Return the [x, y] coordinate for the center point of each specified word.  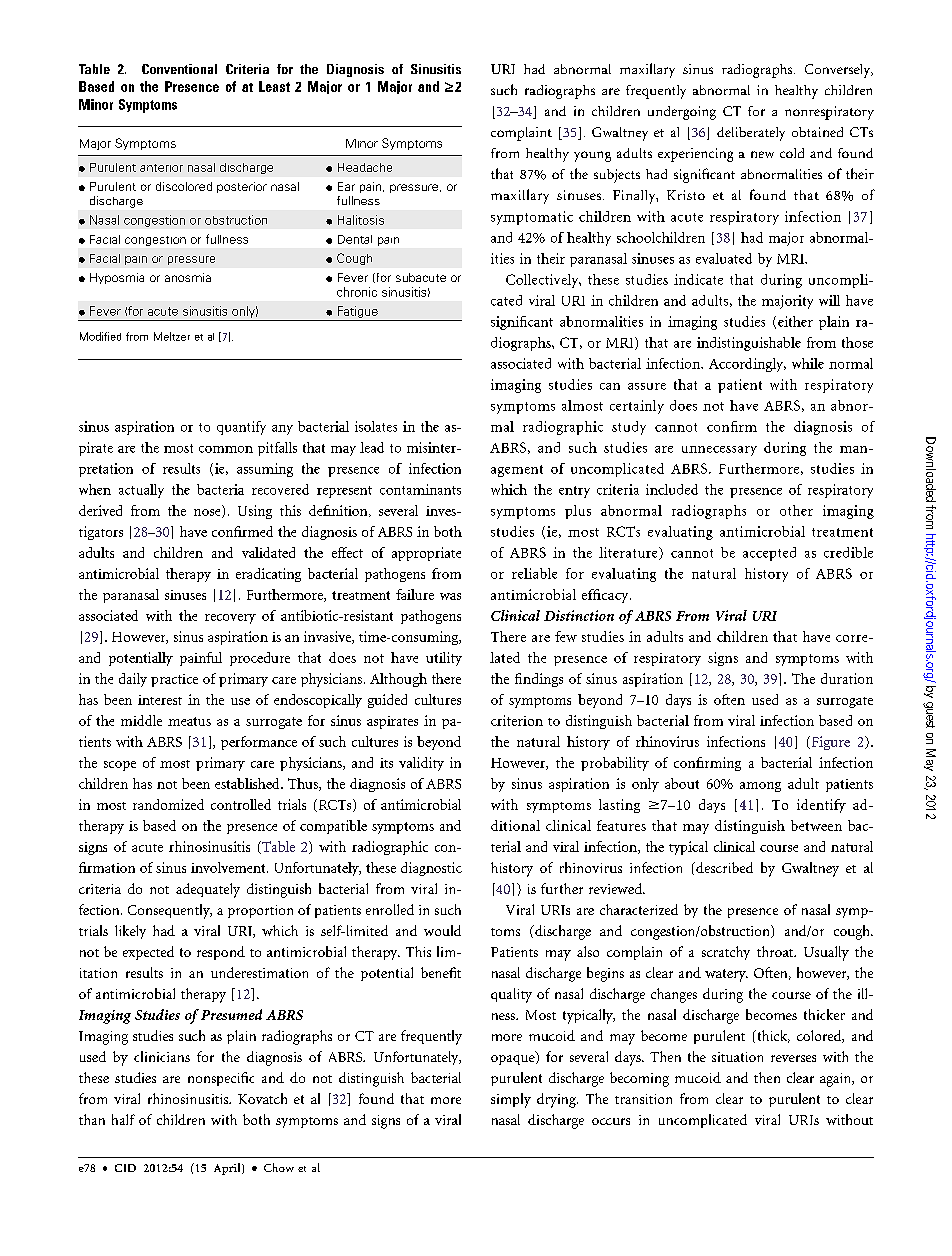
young [592, 156]
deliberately [751, 134]
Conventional [179, 69]
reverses [793, 1058]
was [450, 596]
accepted [769, 554]
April [228, 1169]
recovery [230, 619]
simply [511, 1100]
